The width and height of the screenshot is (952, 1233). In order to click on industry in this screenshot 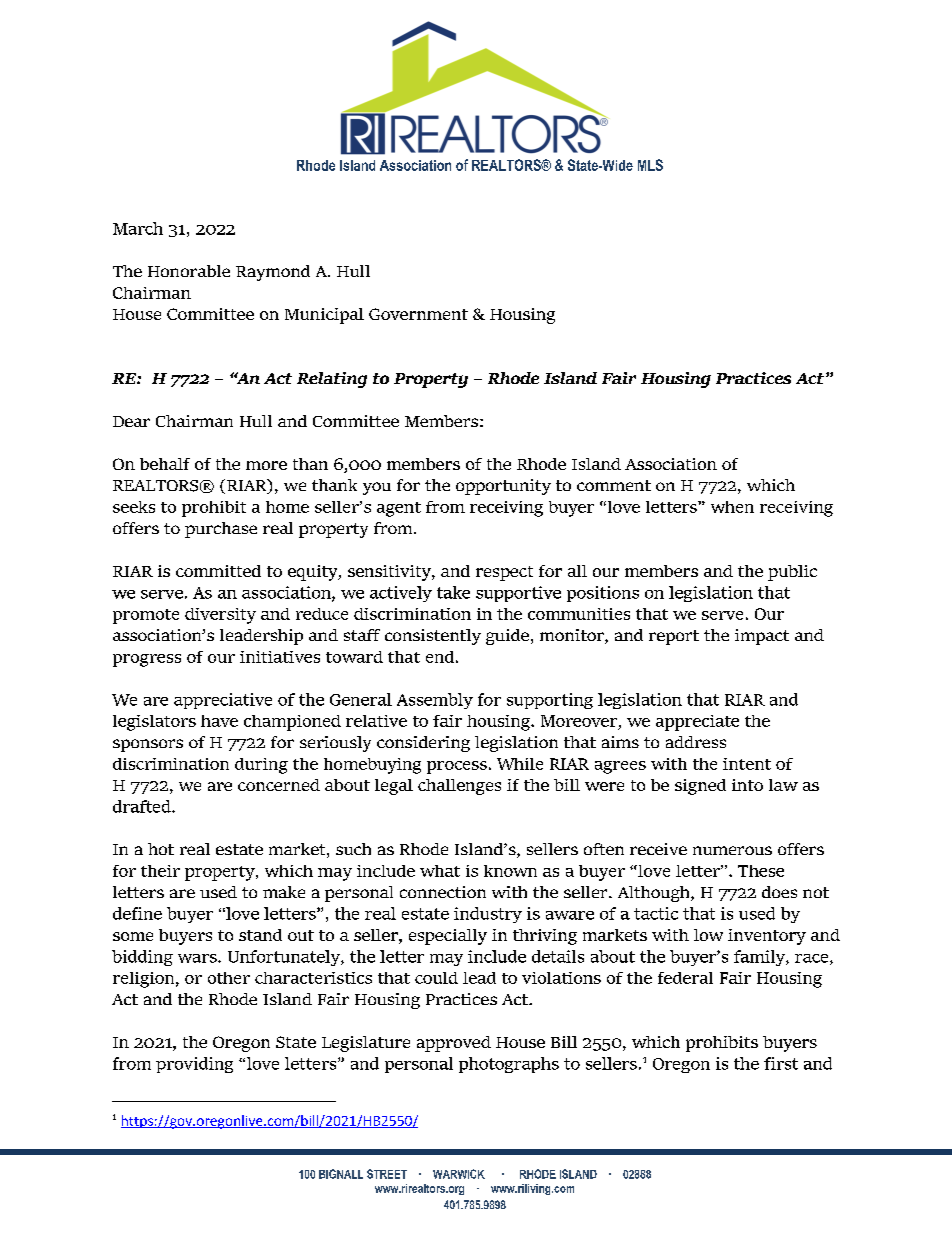, I will do `click(488, 915)`.
